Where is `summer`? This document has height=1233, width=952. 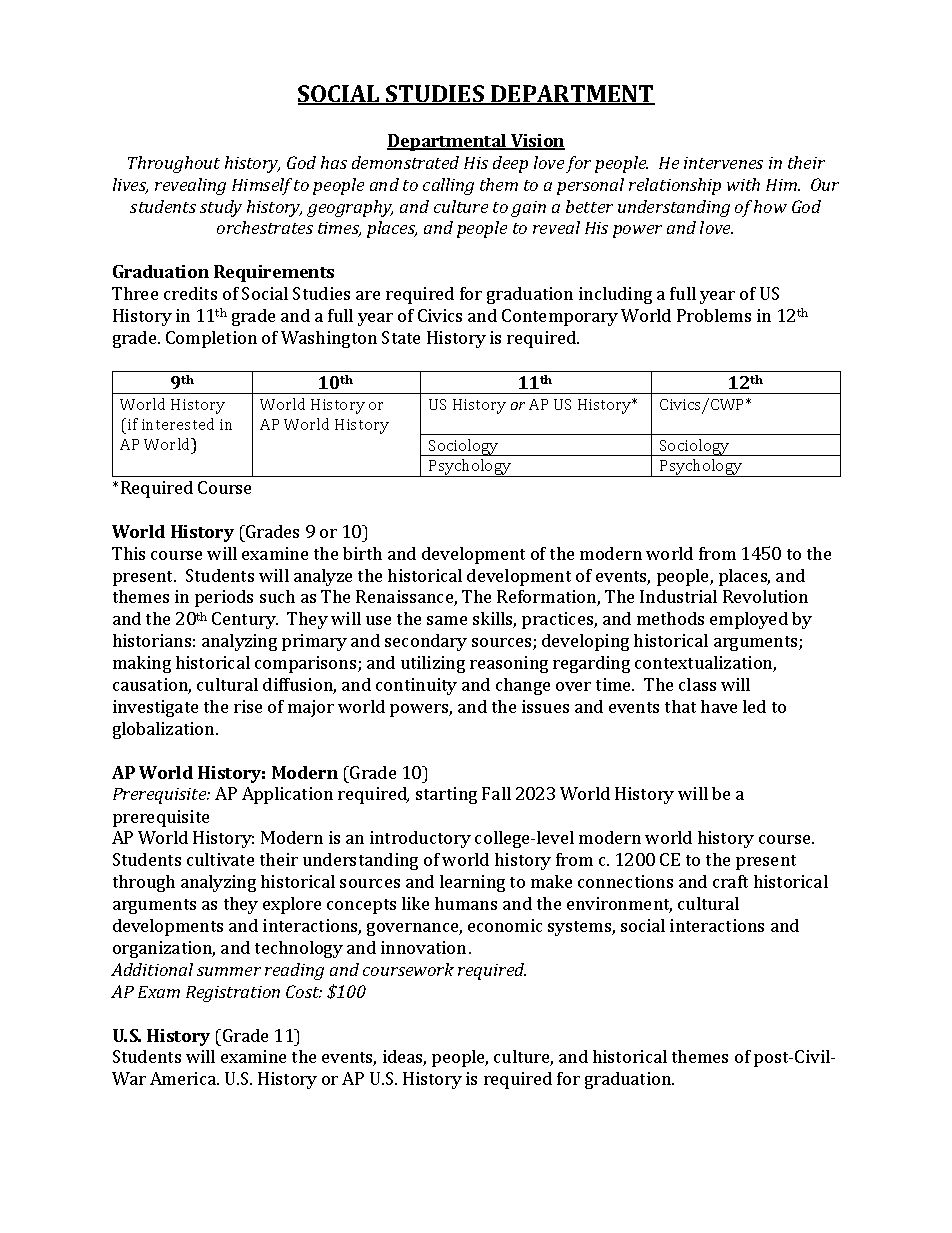 summer is located at coordinates (229, 971).
